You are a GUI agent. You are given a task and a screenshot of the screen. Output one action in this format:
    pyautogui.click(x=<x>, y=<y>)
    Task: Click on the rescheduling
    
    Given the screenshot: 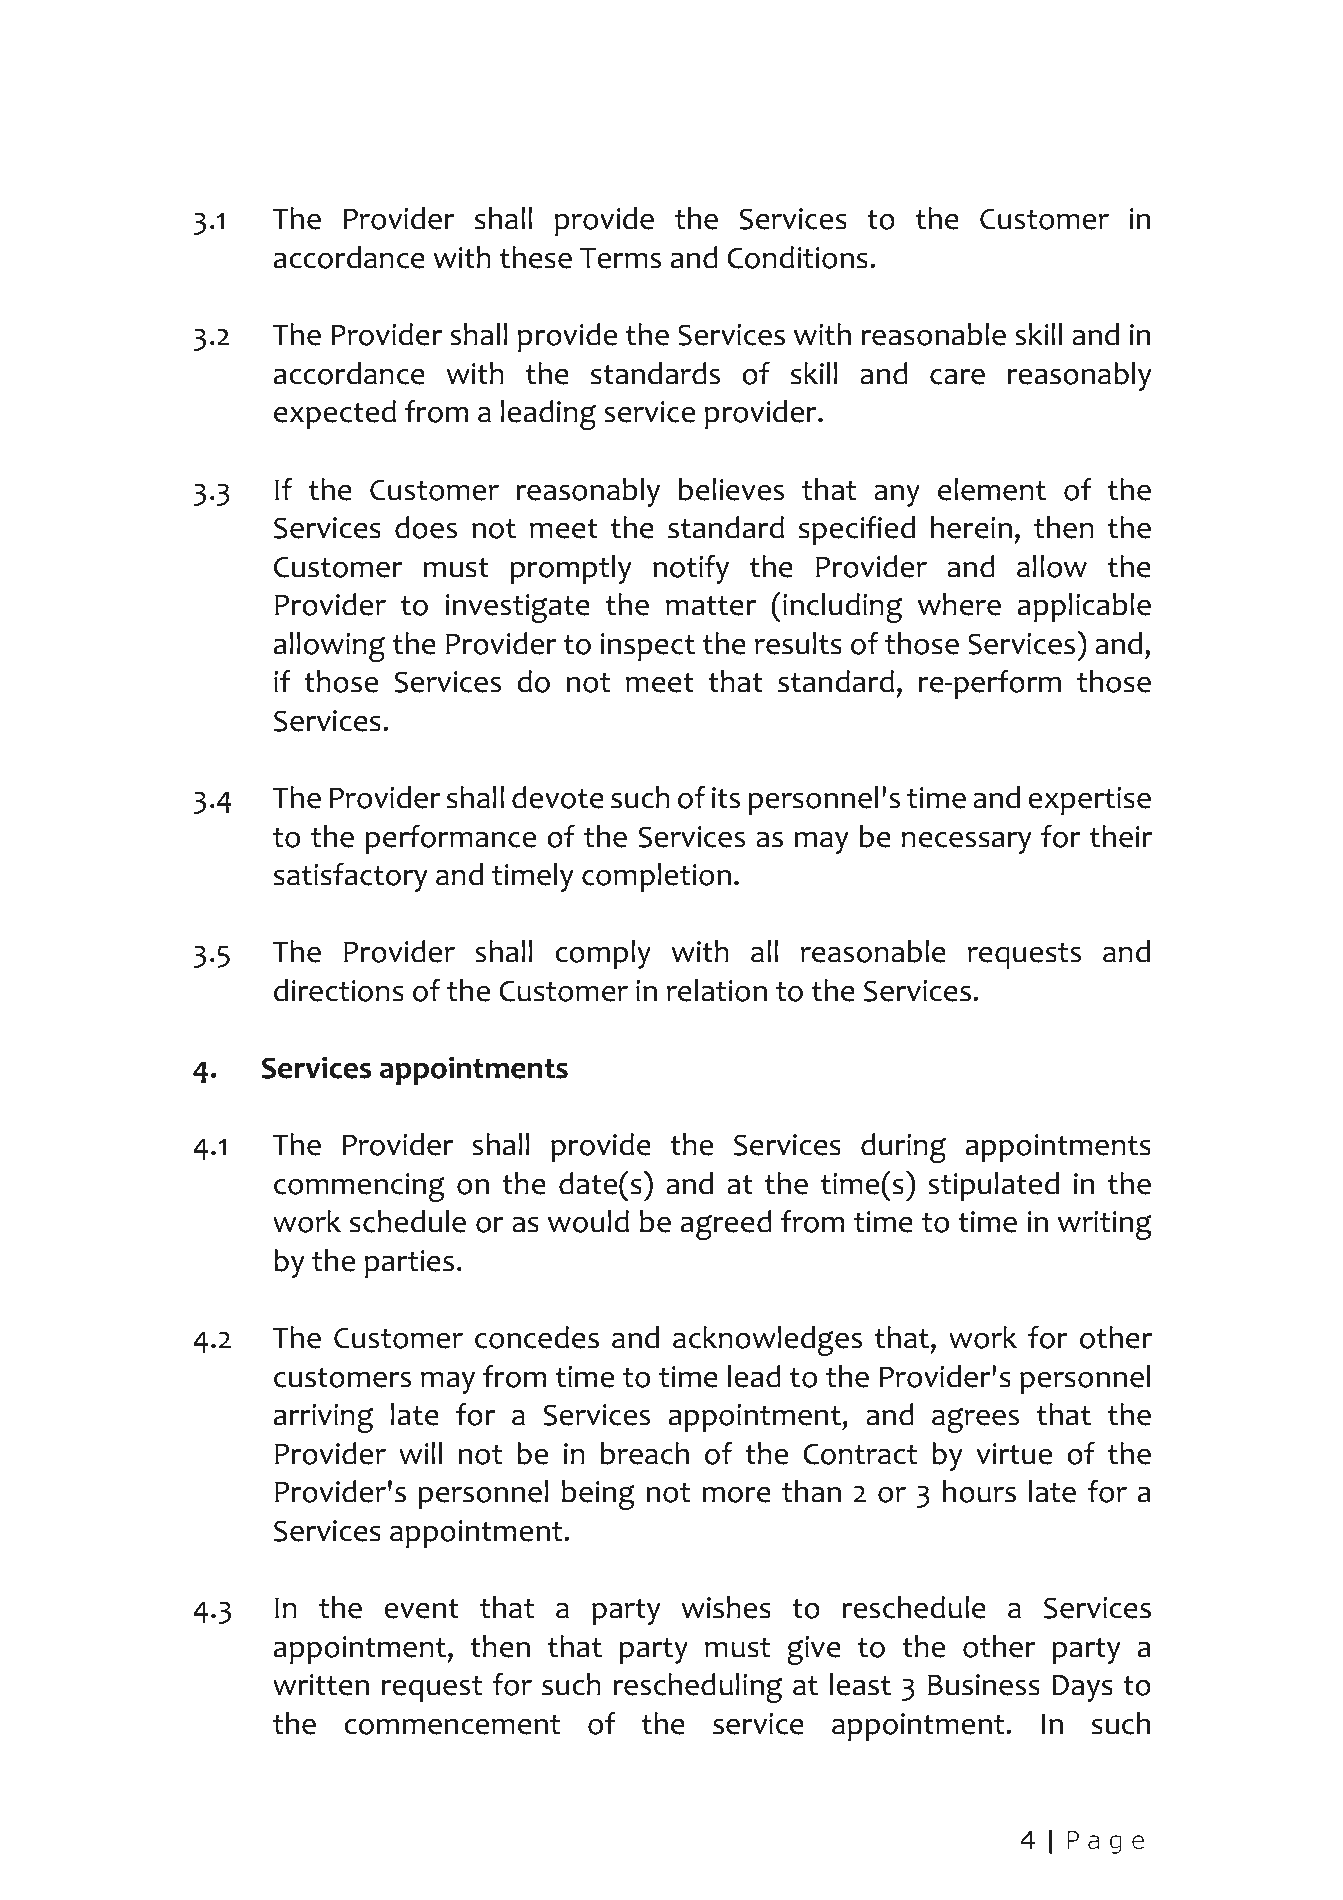 What is the action you would take?
    pyautogui.click(x=697, y=1688)
